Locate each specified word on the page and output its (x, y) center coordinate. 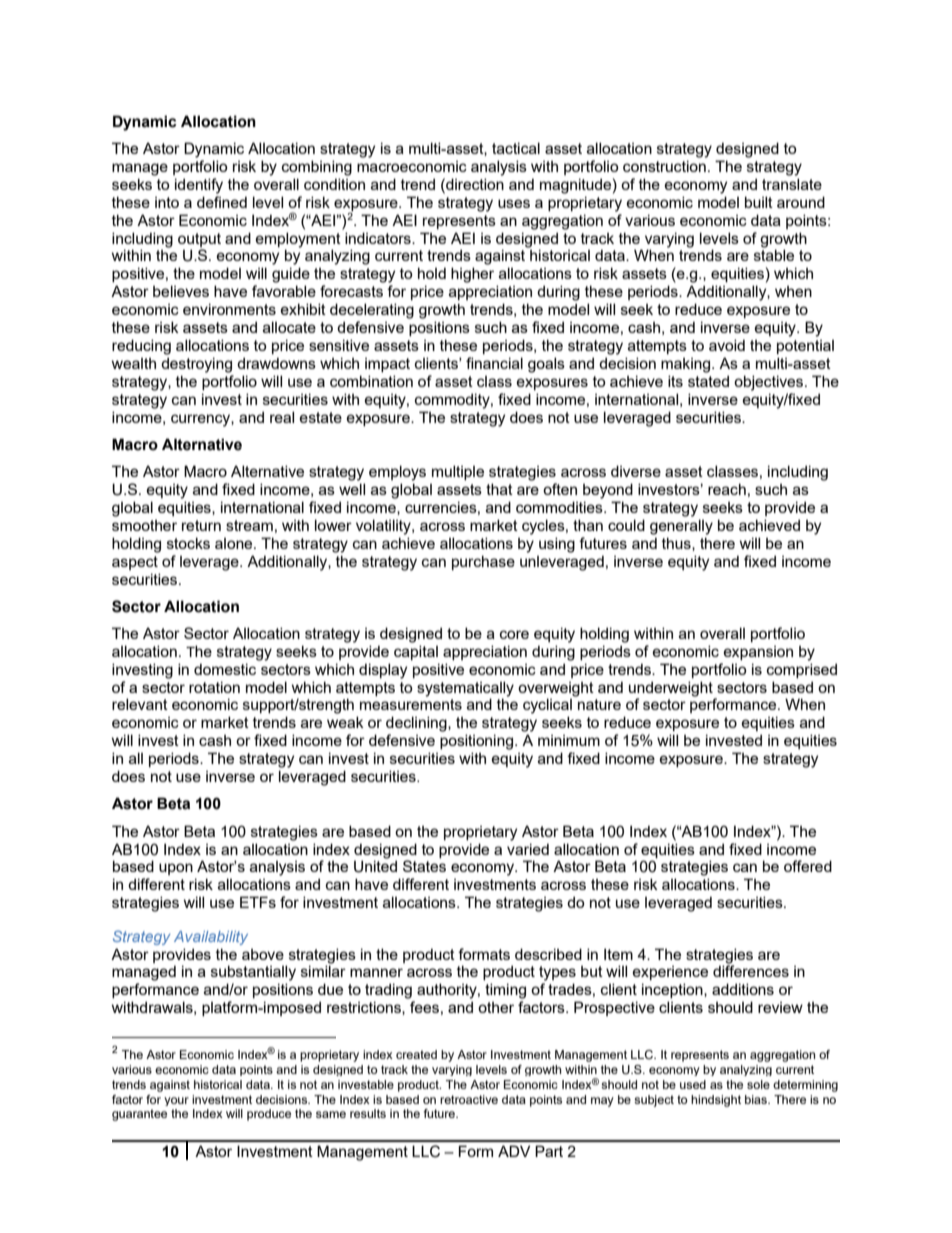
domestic (225, 669)
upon (176, 869)
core (514, 634)
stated (708, 381)
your (176, 1101)
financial (494, 363)
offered (808, 866)
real (282, 417)
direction (474, 184)
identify (199, 186)
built (759, 202)
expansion (758, 653)
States (424, 866)
